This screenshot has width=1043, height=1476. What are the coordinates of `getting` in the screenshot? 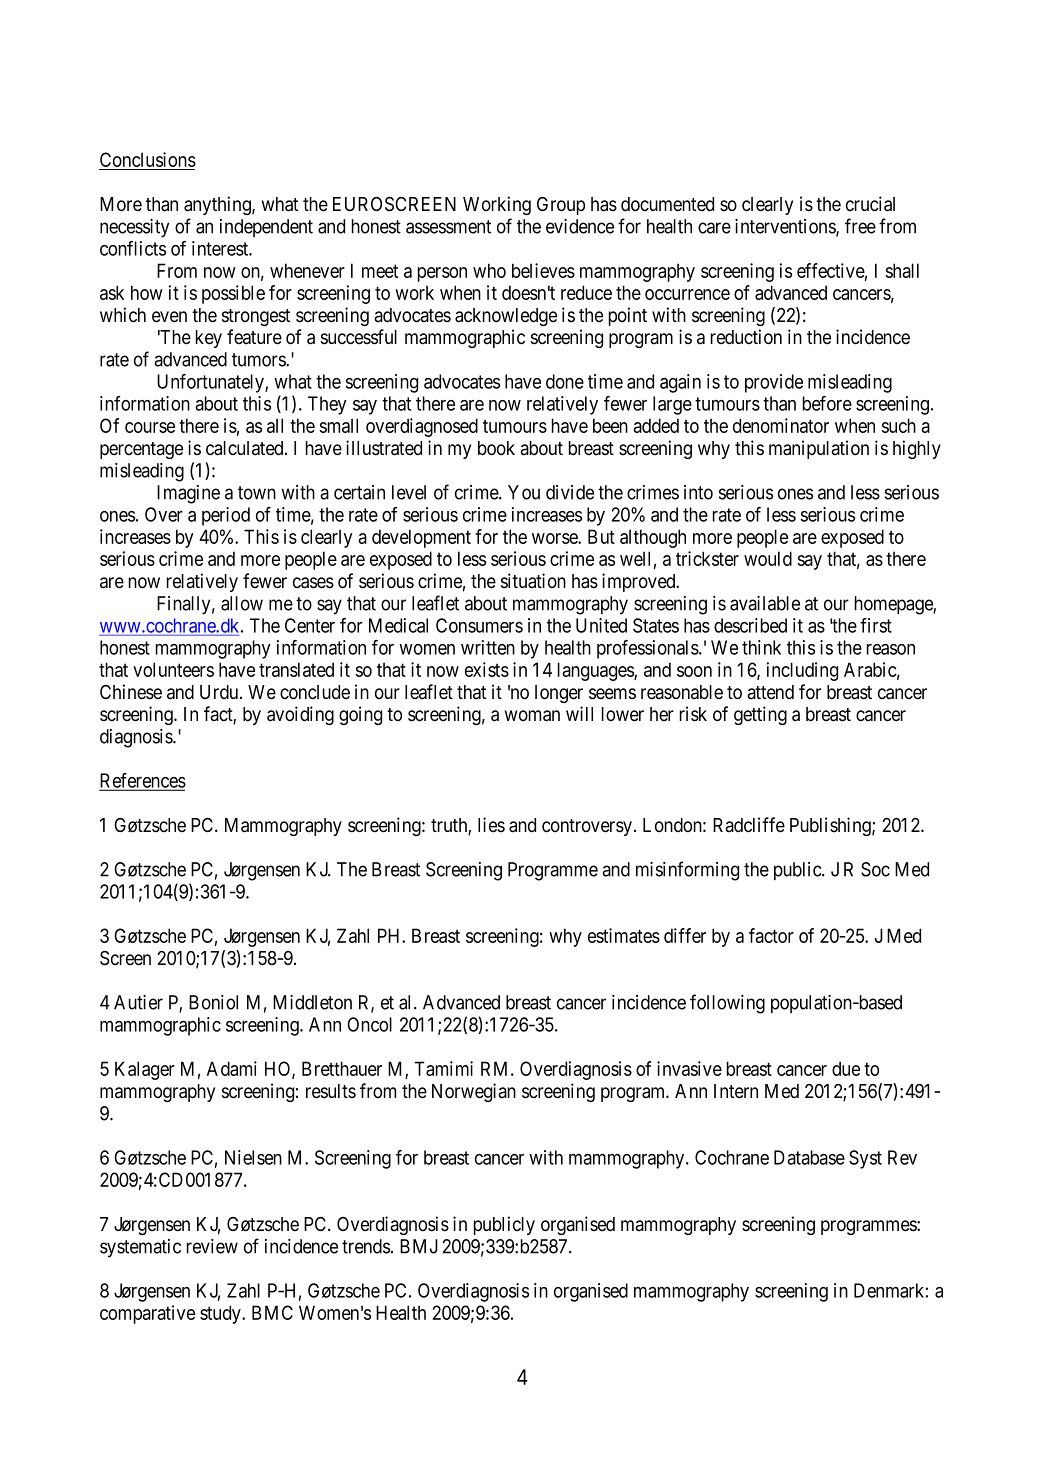 It's located at (760, 715).
